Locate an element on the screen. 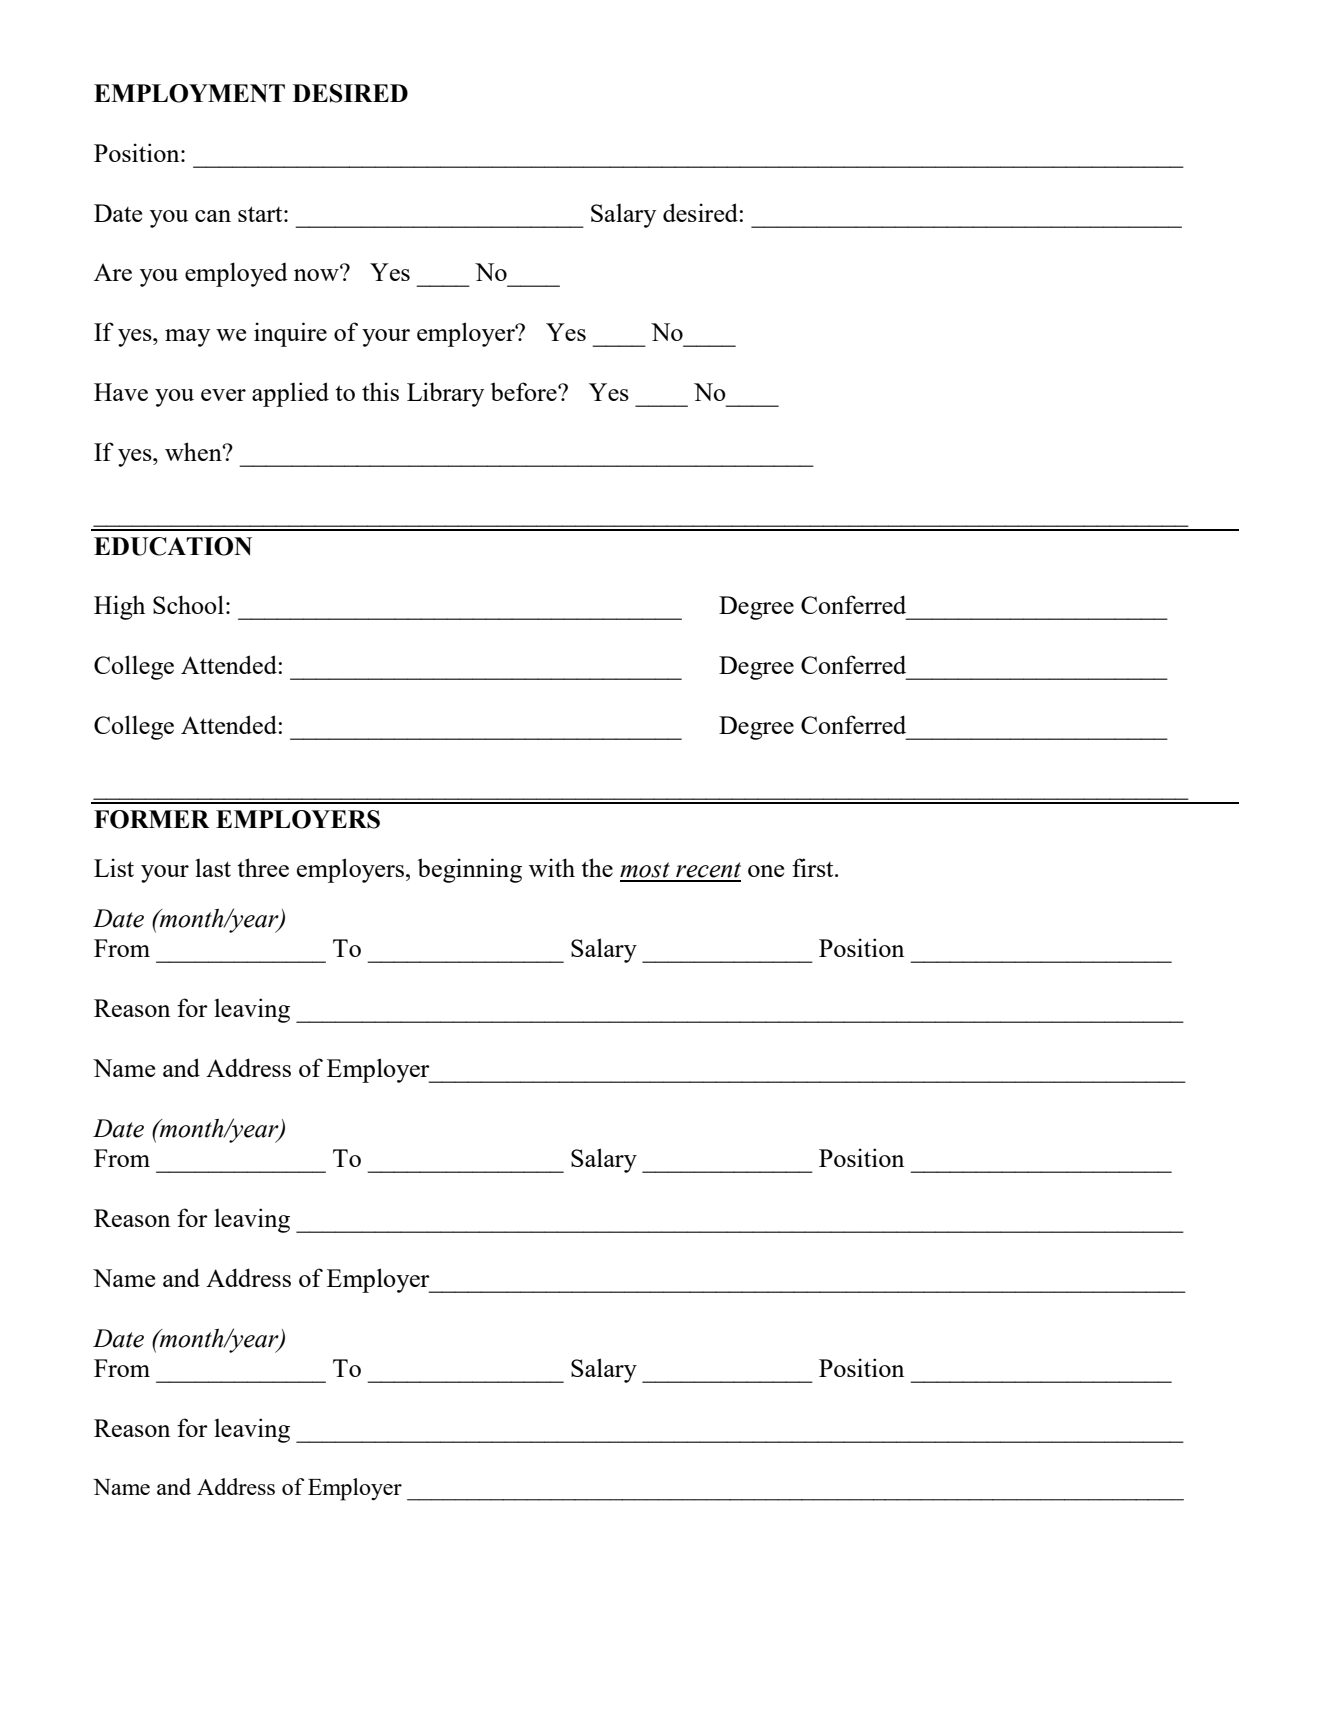  last is located at coordinates (213, 868).
